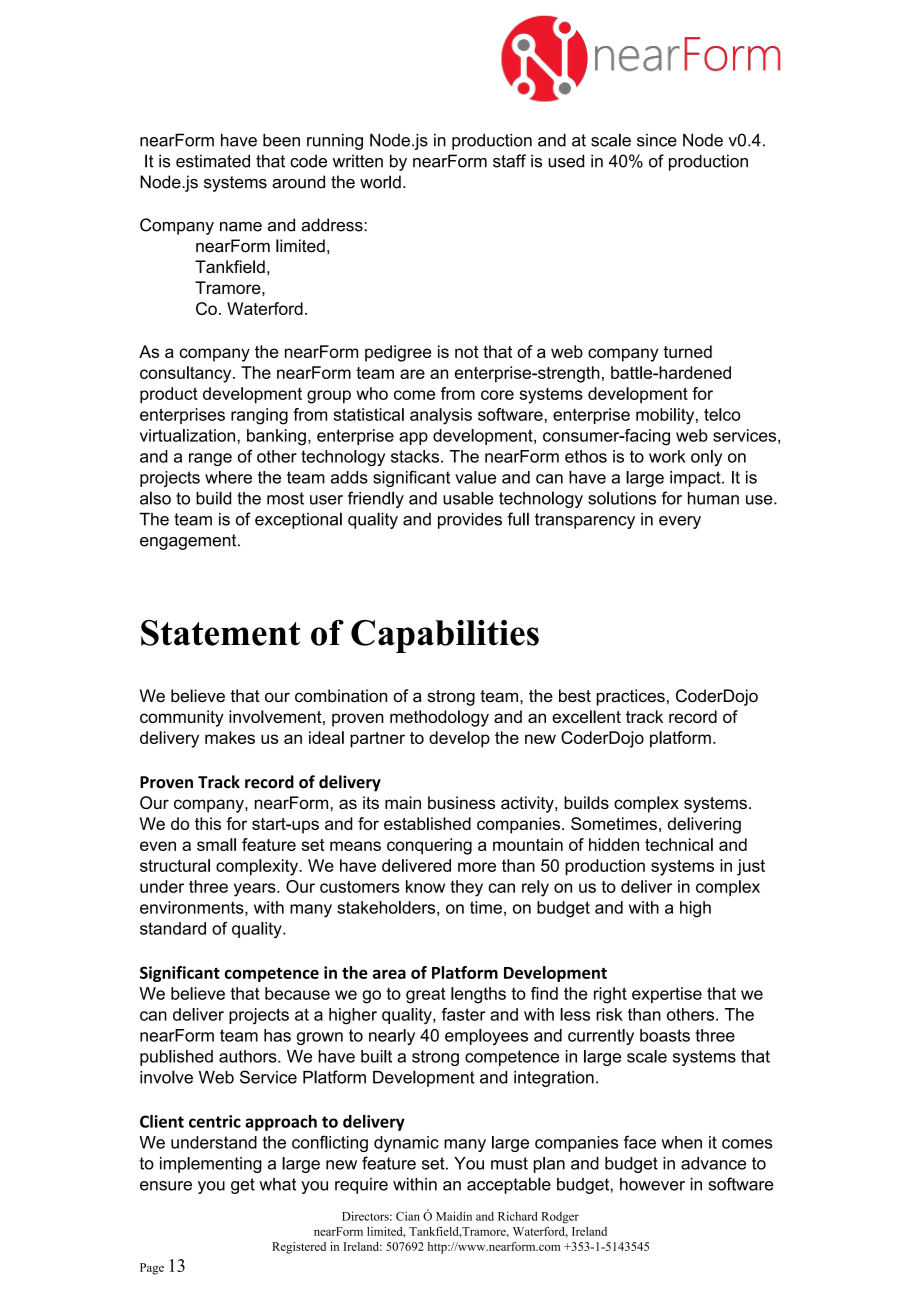 The height and width of the screenshot is (1307, 924). What do you see at coordinates (211, 1165) in the screenshot?
I see `implementing` at bounding box center [211, 1165].
